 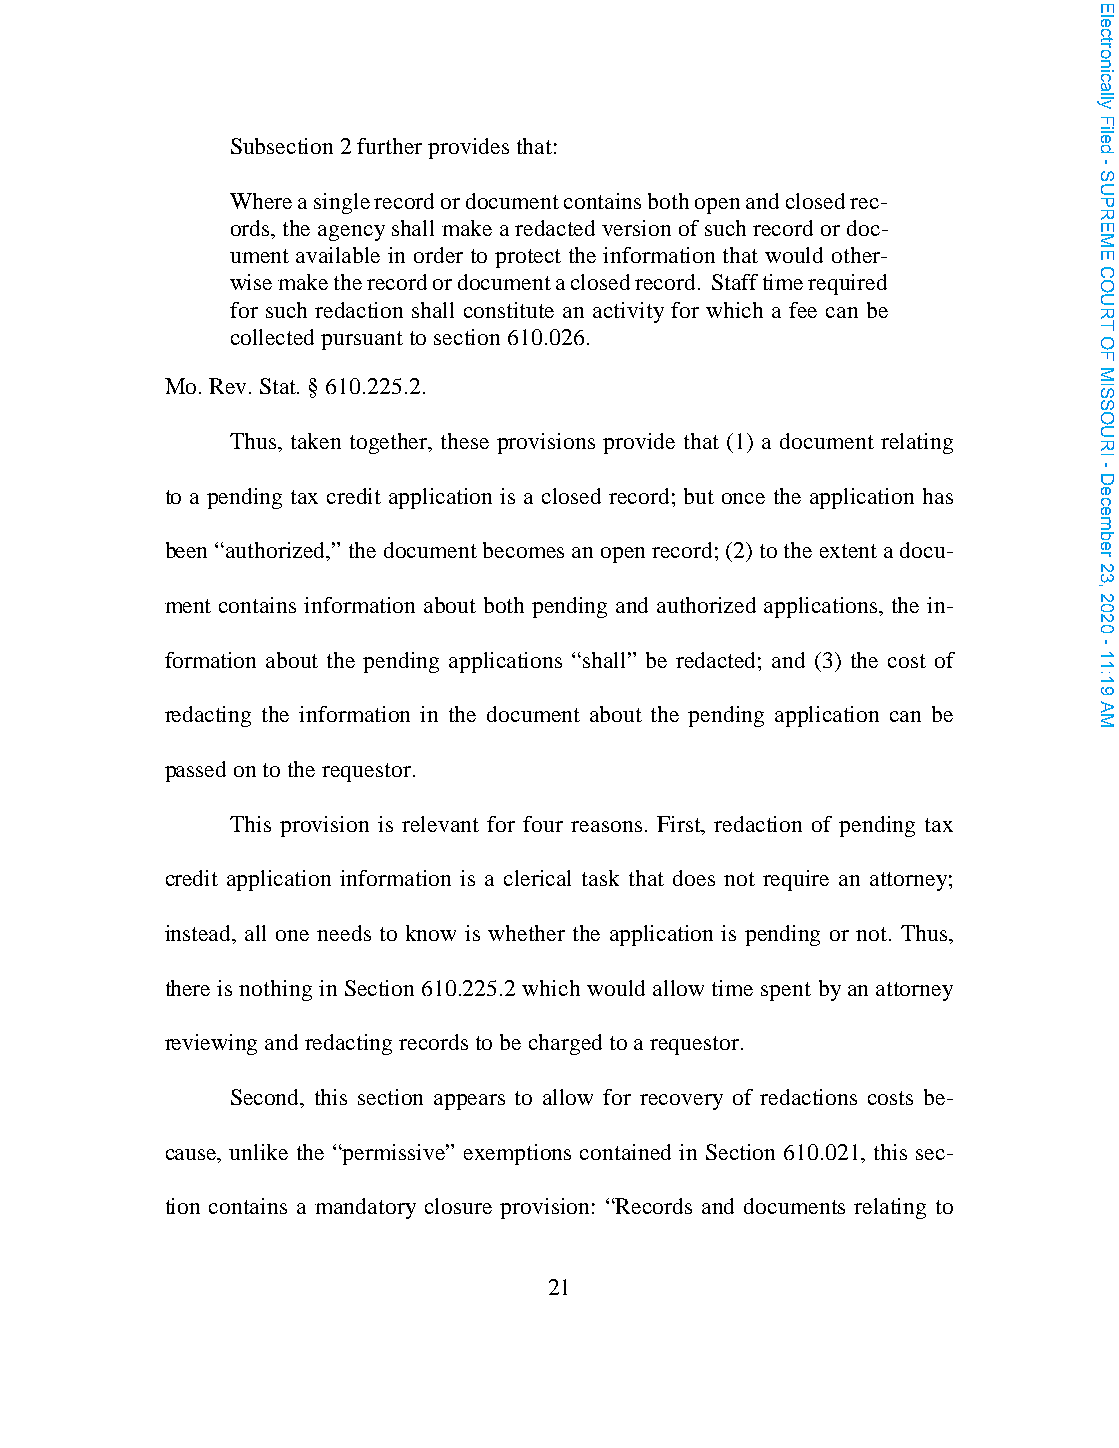 I want to click on four, so click(x=543, y=824).
